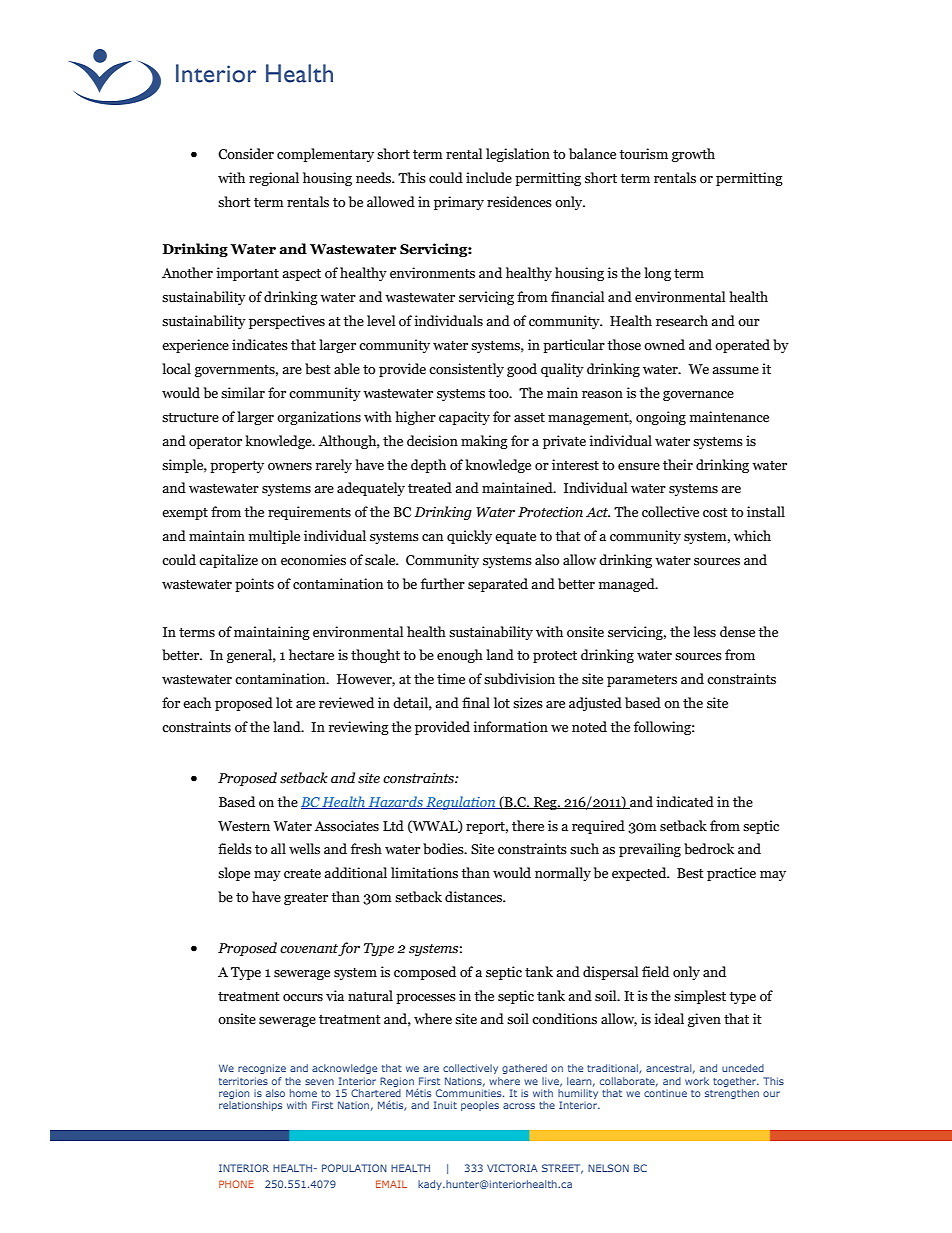  What do you see at coordinates (512, 1168) in the screenshot?
I see `VICTORIA` at bounding box center [512, 1168].
